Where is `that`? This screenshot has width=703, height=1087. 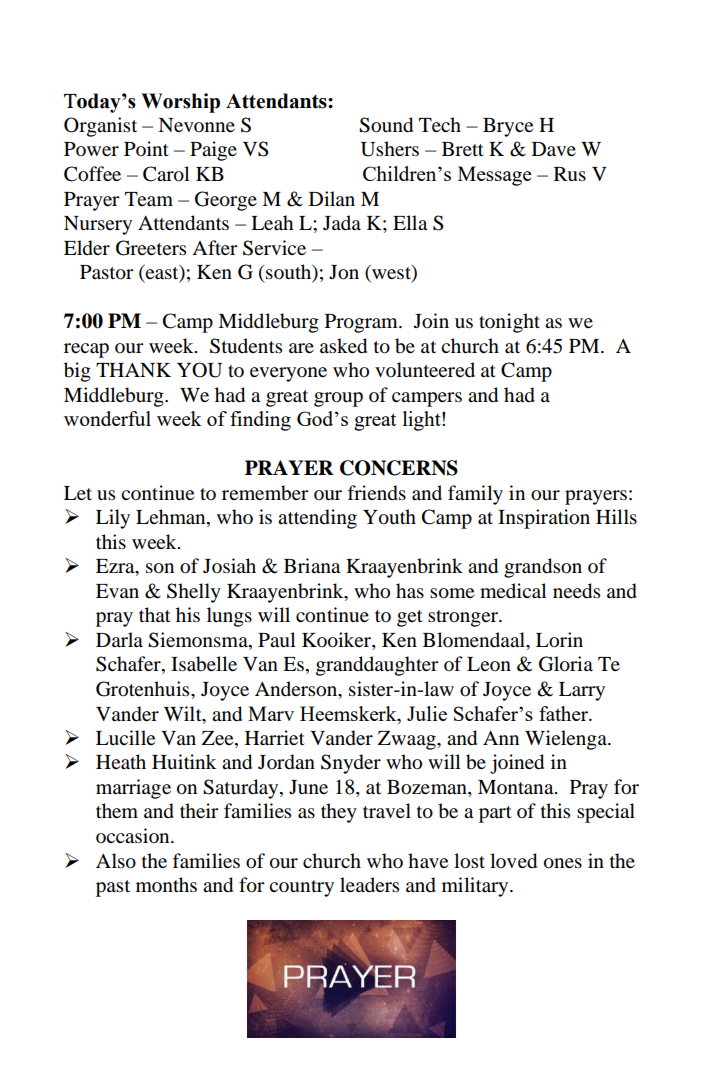
that is located at coordinates (155, 614).
